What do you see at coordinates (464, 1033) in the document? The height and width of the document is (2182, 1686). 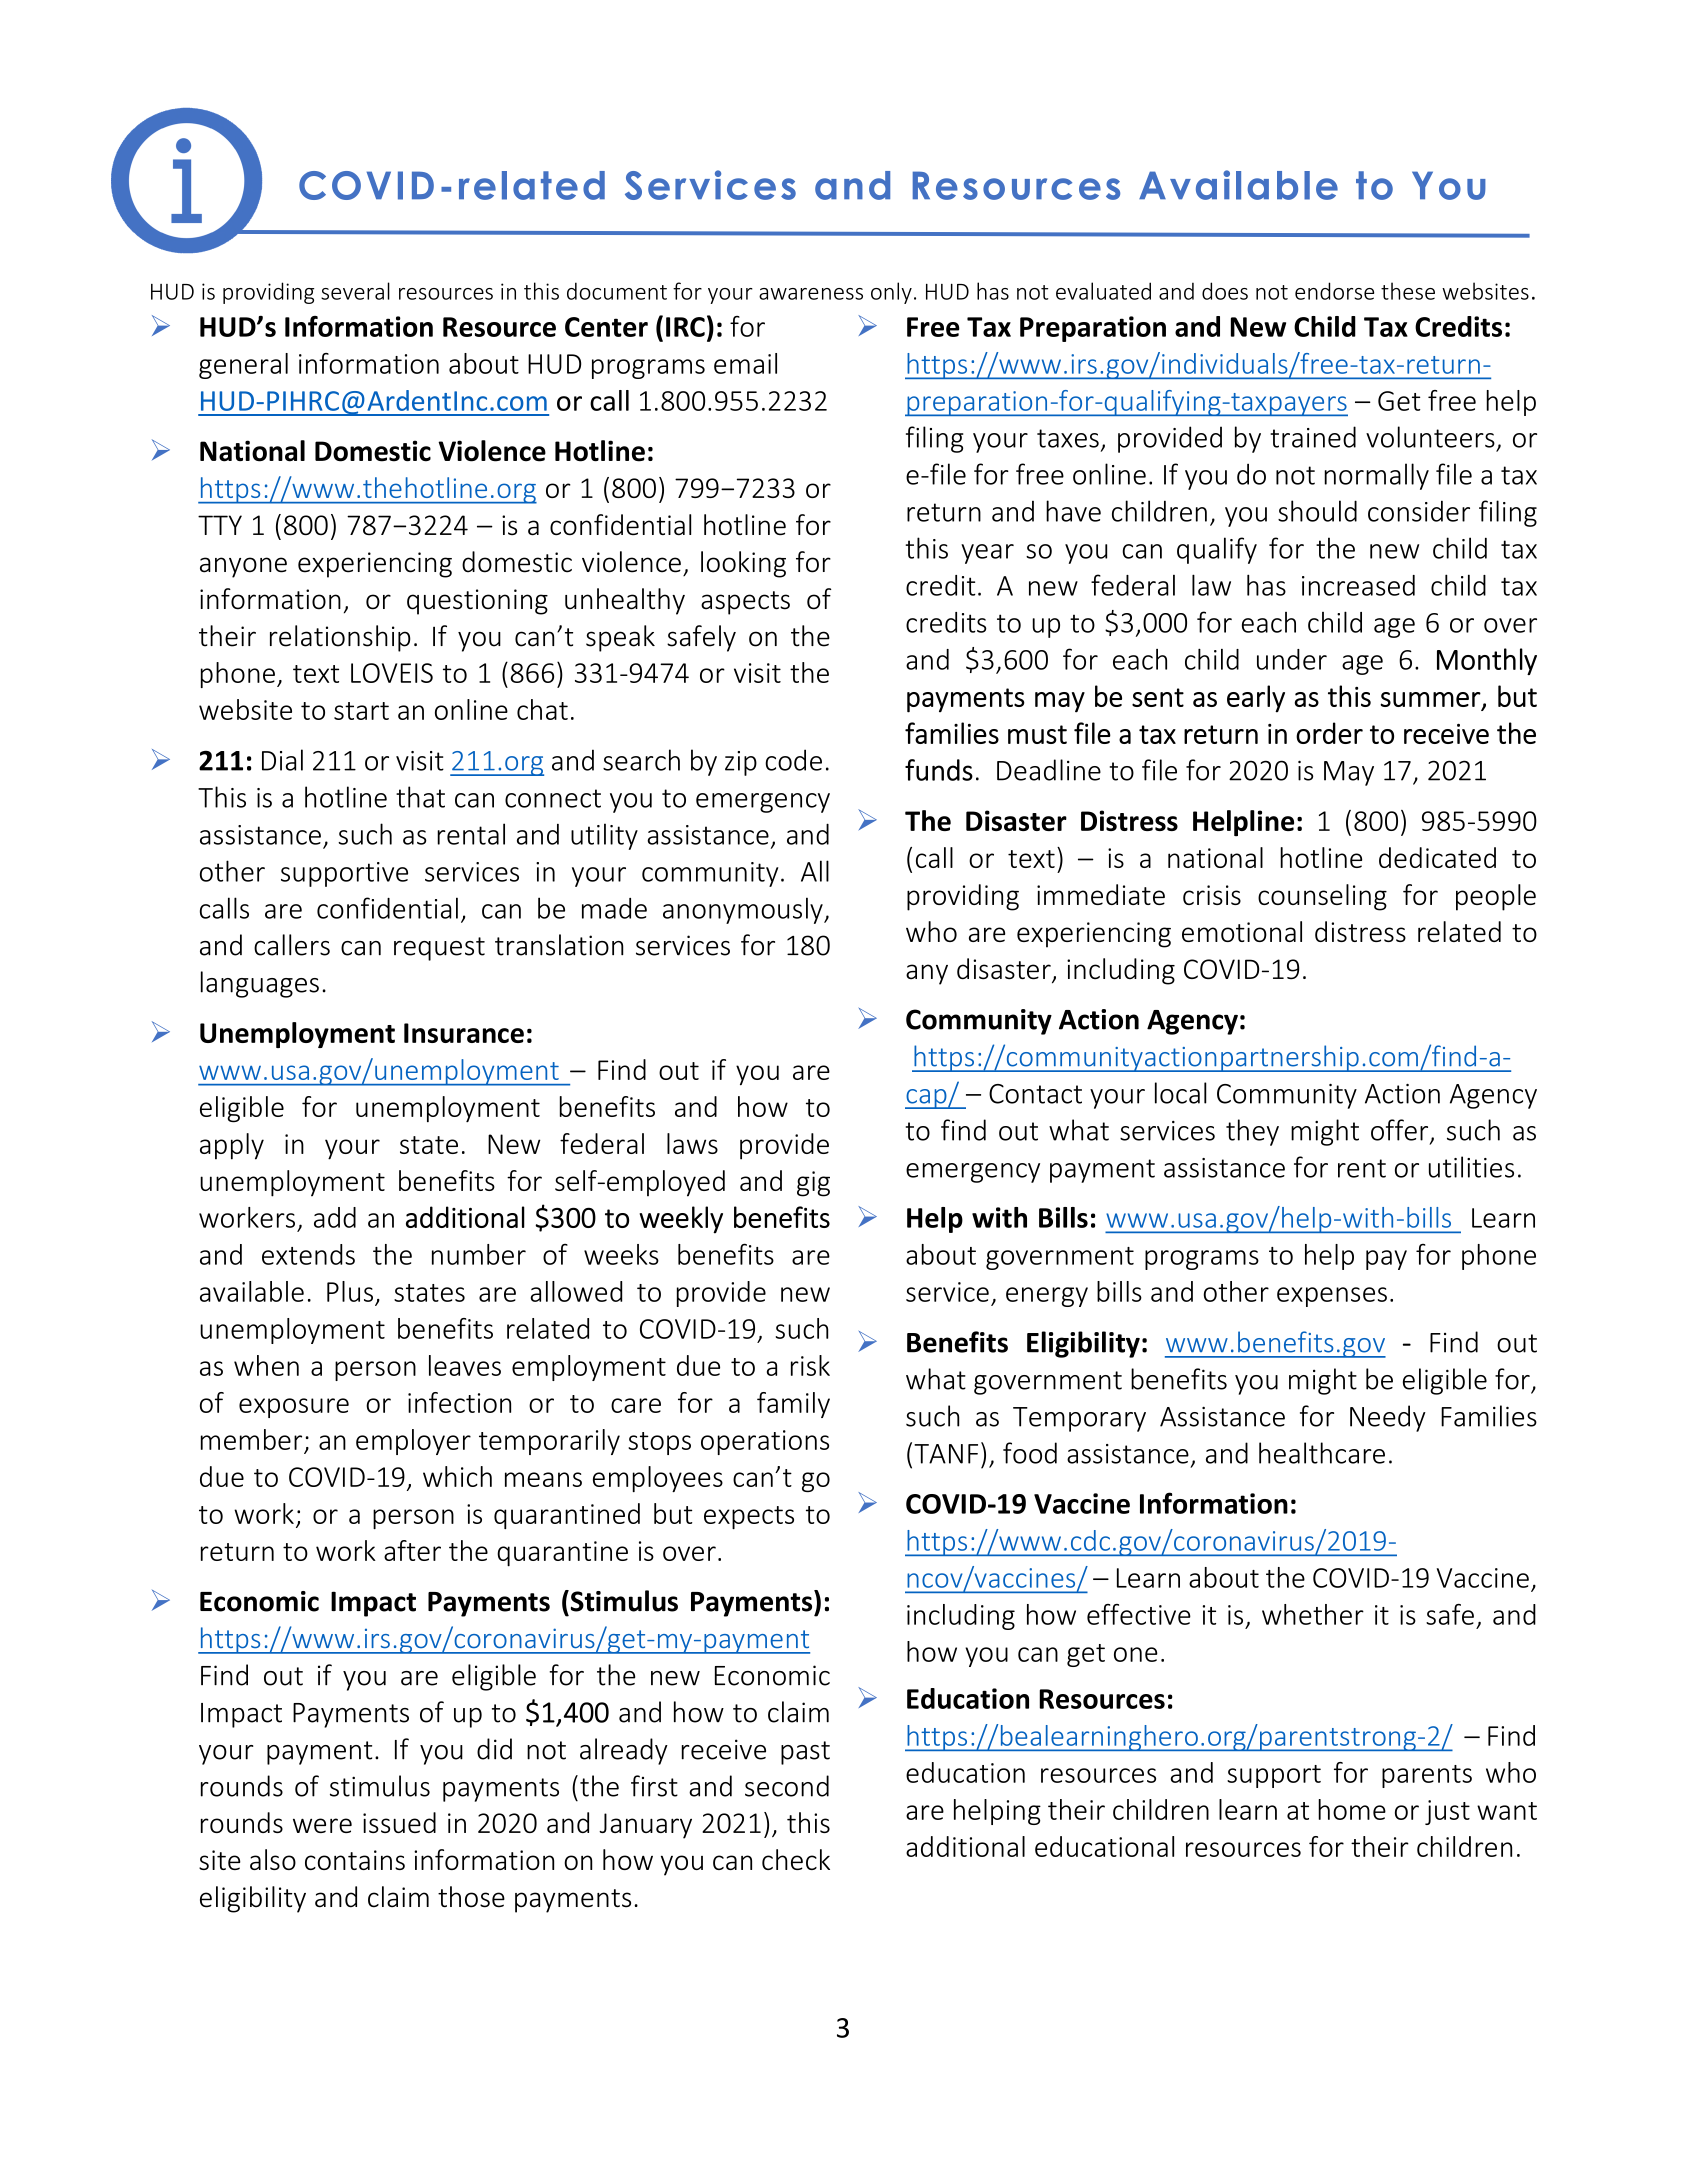 I see `Insurance` at bounding box center [464, 1033].
